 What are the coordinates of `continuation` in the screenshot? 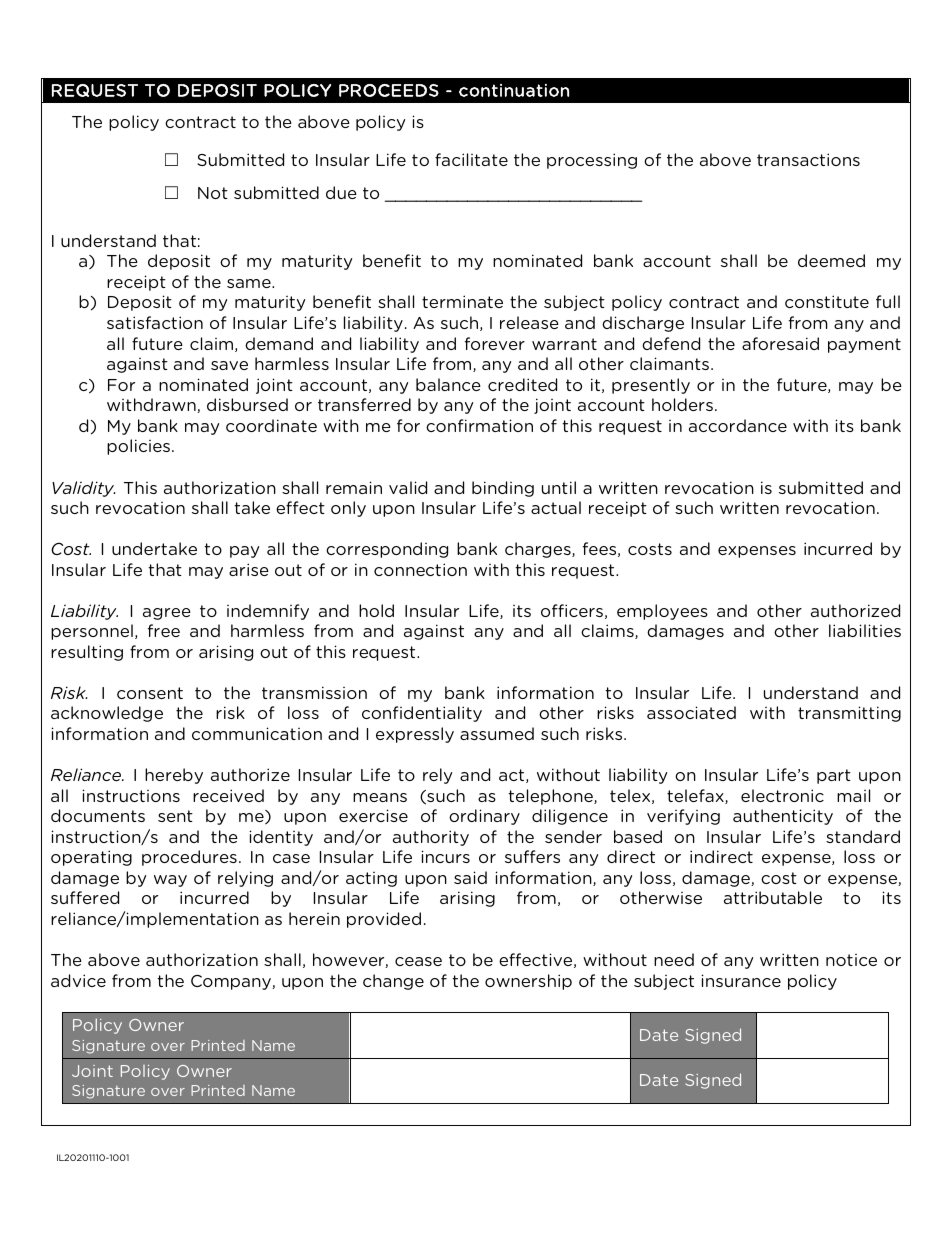 It's located at (514, 90).
